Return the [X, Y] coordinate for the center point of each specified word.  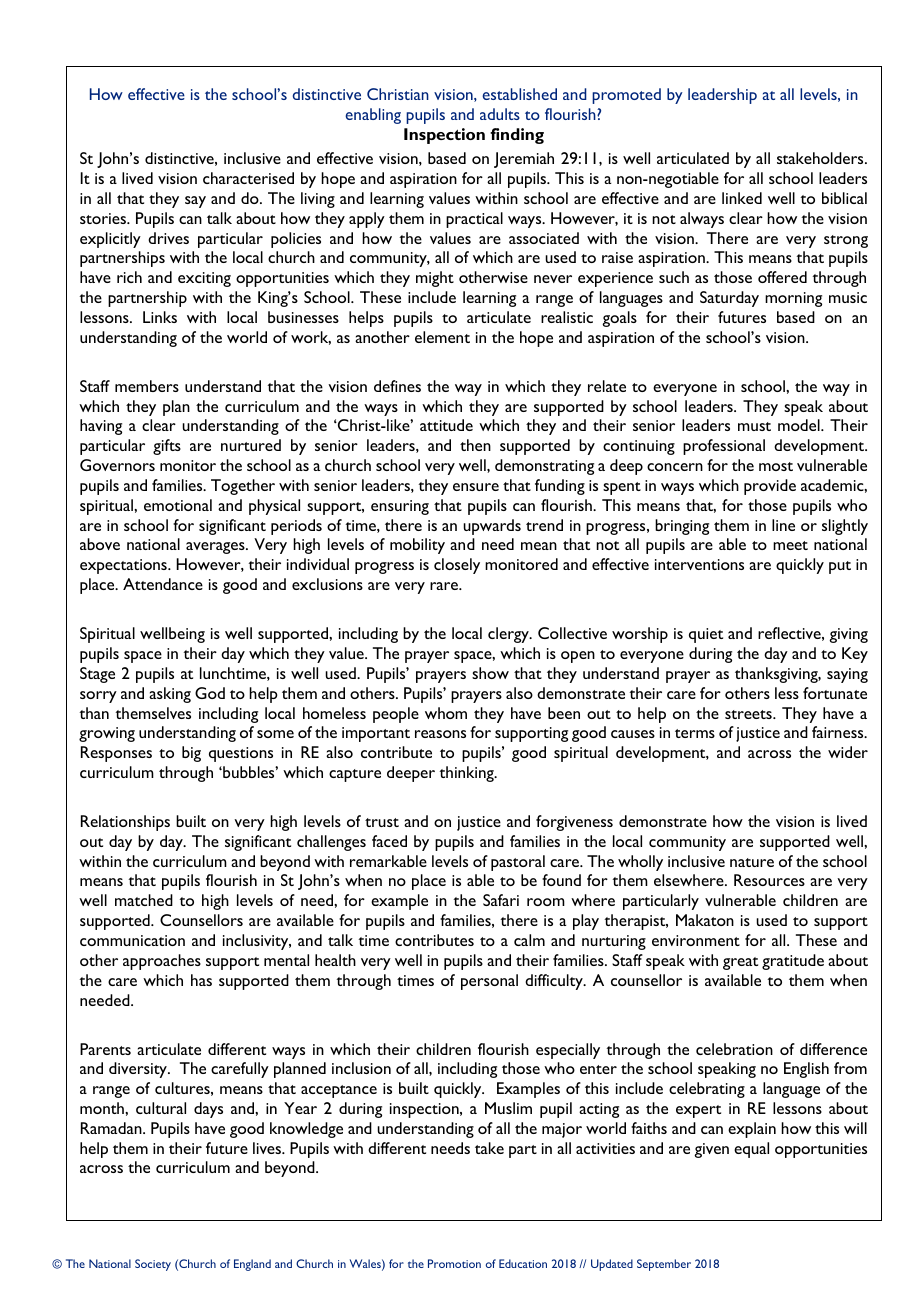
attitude [446, 425]
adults [500, 114]
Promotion [454, 1263]
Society [153, 1265]
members [147, 386]
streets [749, 714]
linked [742, 198]
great [740, 963]
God [210, 693]
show [490, 673]
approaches [162, 962]
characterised [248, 178]
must [754, 426]
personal [489, 982]
